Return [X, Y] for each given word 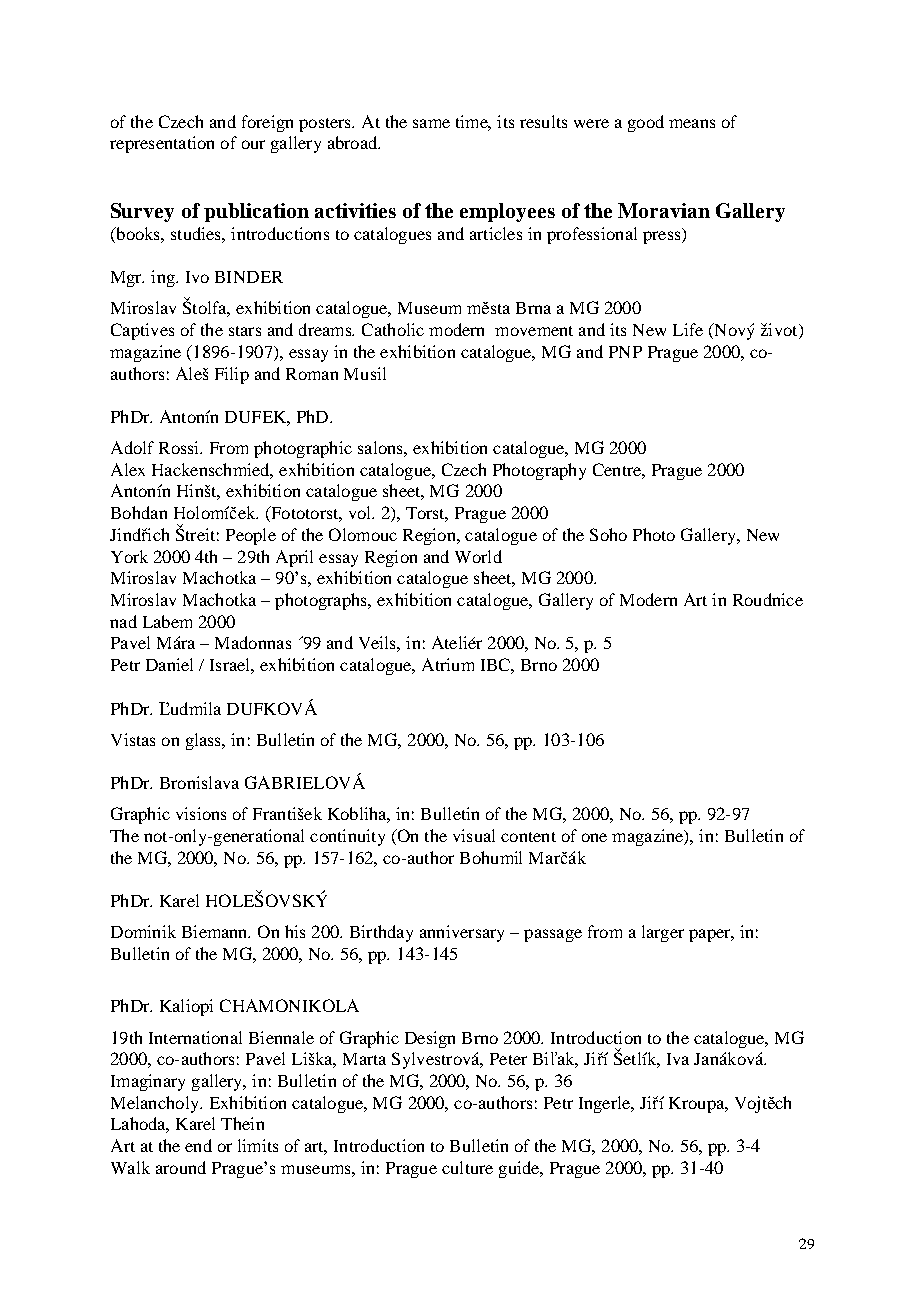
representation [162, 144]
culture [467, 1167]
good [646, 123]
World [478, 556]
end [198, 1145]
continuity [347, 837]
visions [201, 813]
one [594, 837]
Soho [608, 534]
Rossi [180, 447]
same [431, 123]
